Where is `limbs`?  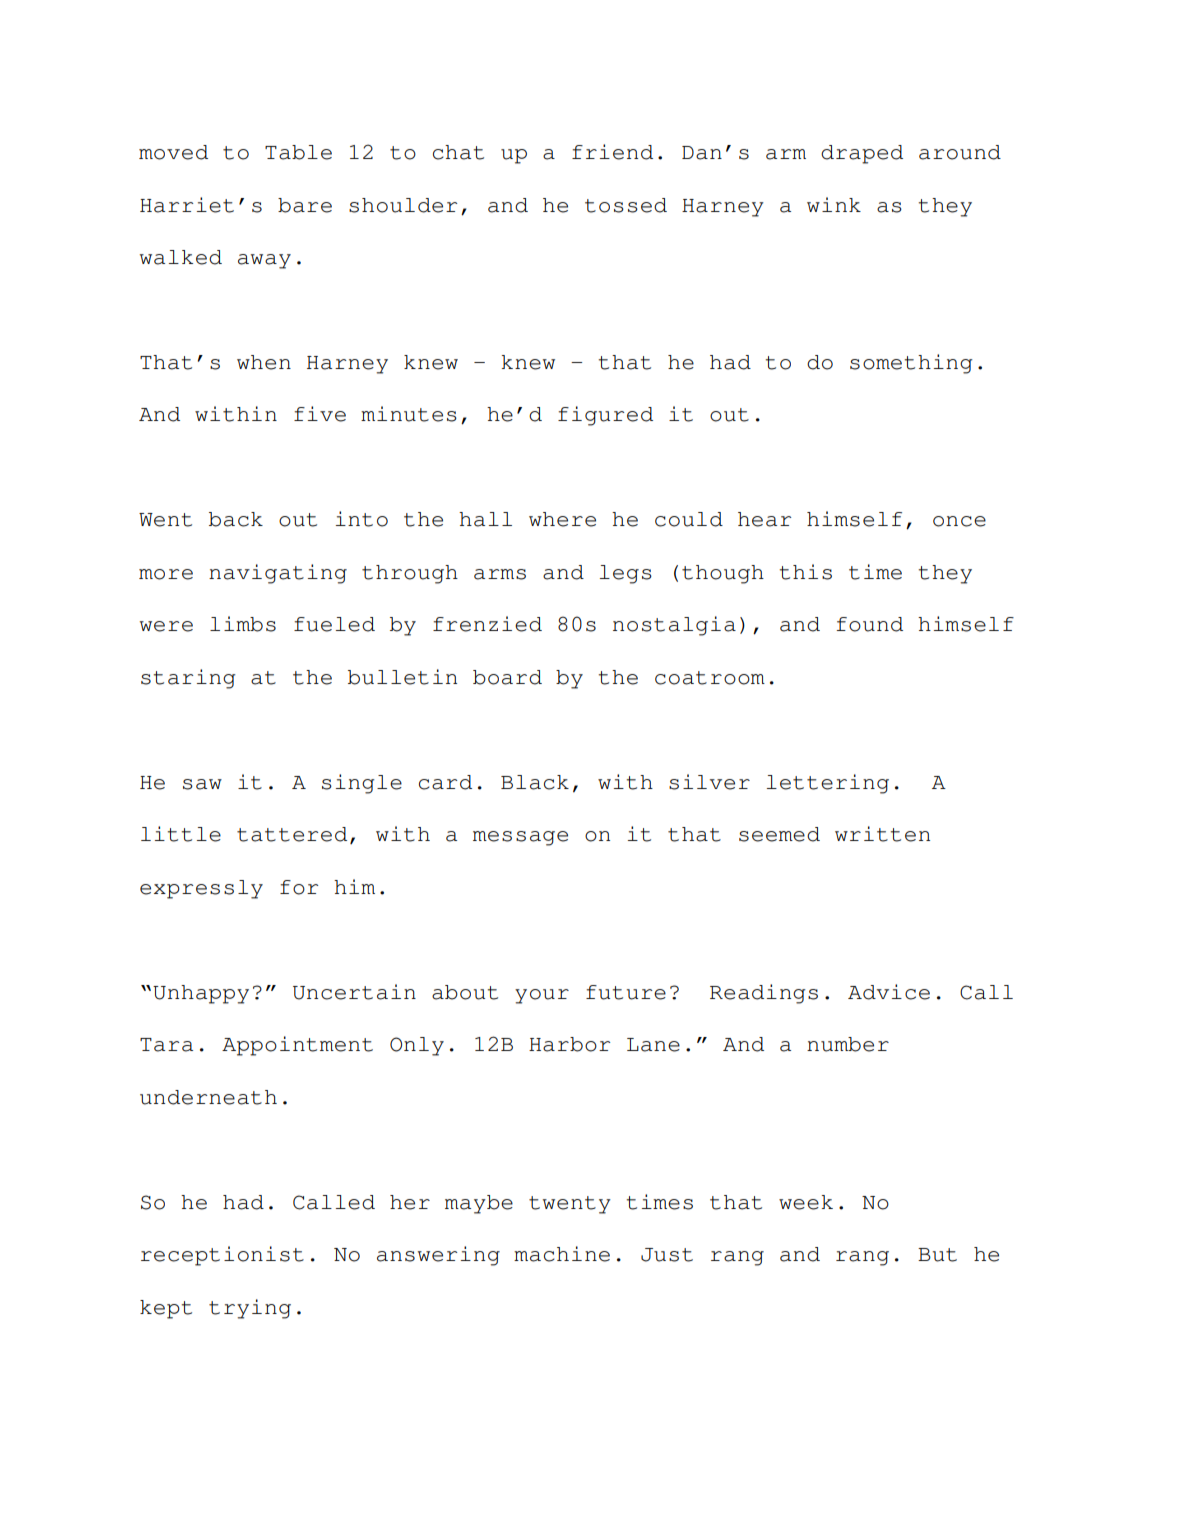
limbs is located at coordinates (243, 624).
